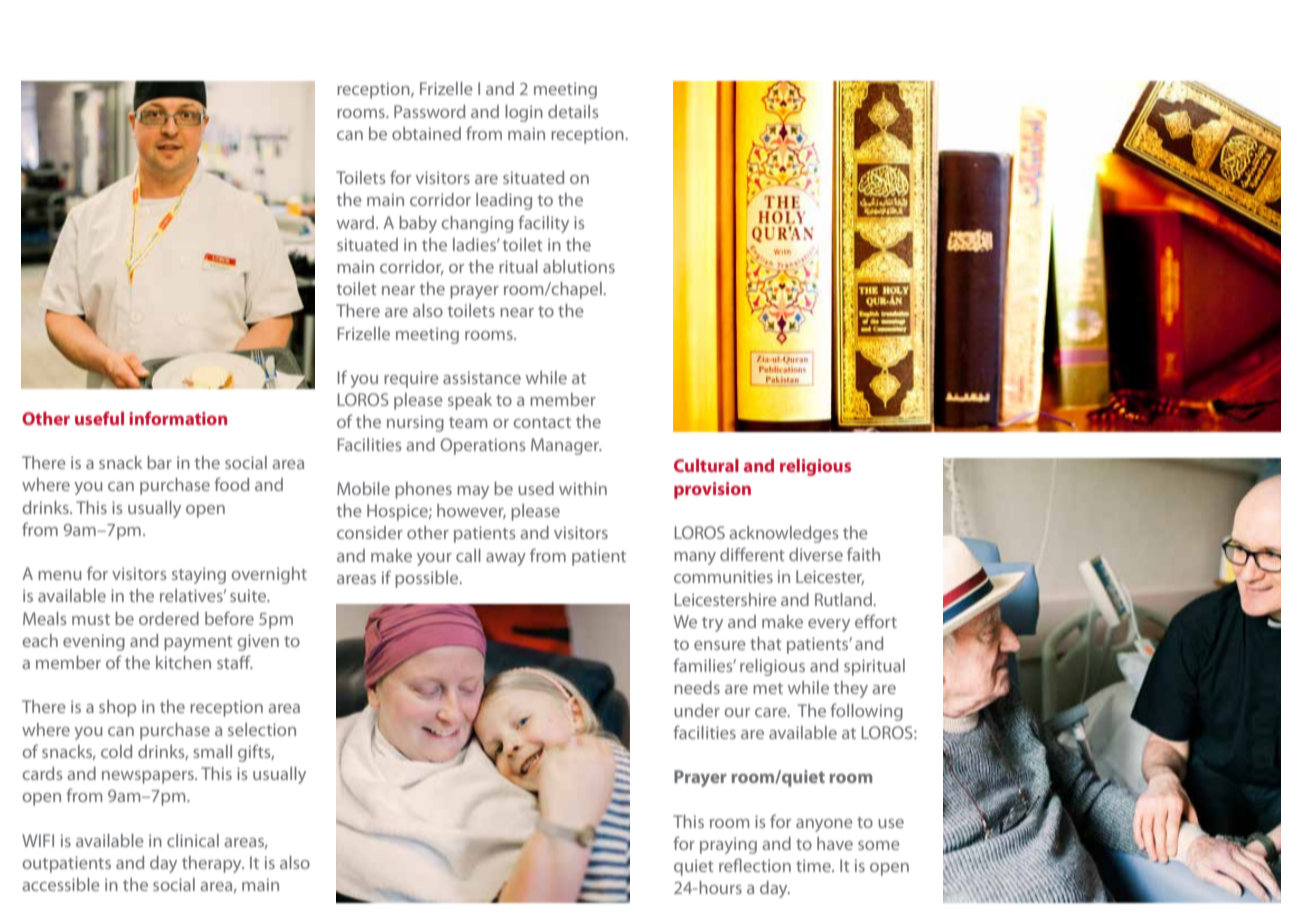  Describe the element at coordinates (772, 712) in the screenshot. I see `care` at that location.
